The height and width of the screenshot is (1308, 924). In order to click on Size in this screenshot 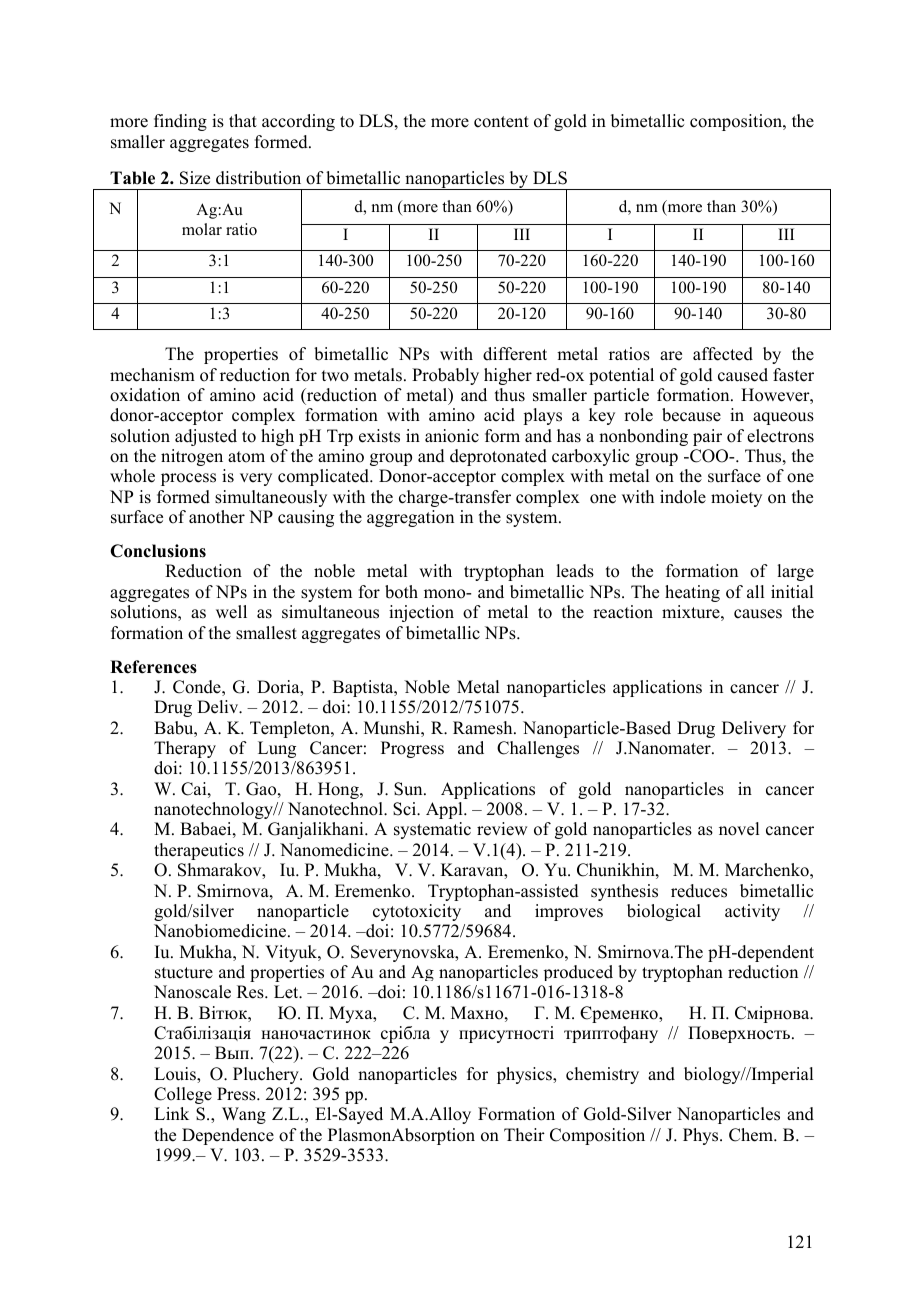, I will do `click(195, 178)`.
